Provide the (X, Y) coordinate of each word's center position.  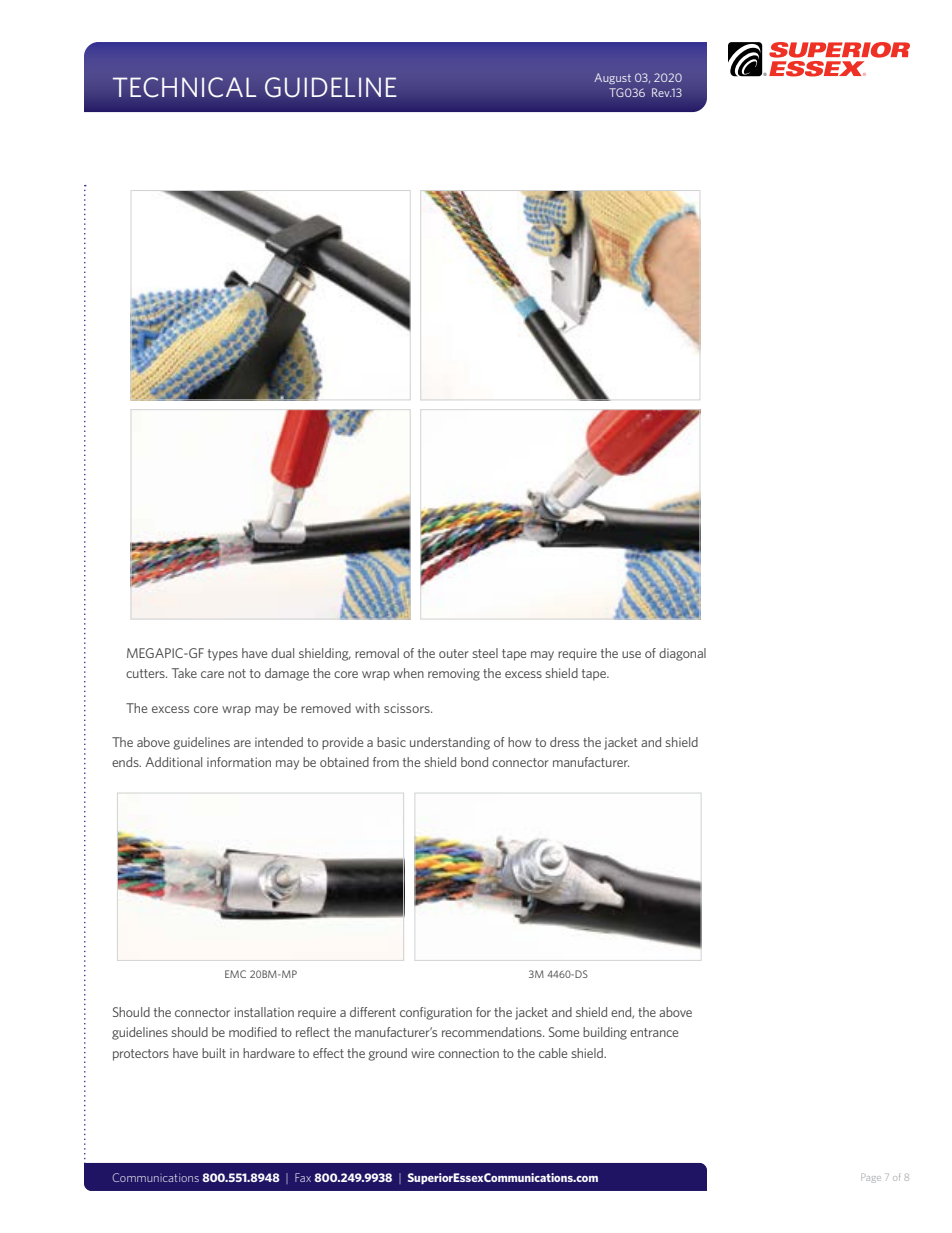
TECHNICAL (184, 87)
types (223, 655)
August (612, 78)
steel (485, 653)
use (631, 654)
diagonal (682, 654)
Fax (303, 1177)
